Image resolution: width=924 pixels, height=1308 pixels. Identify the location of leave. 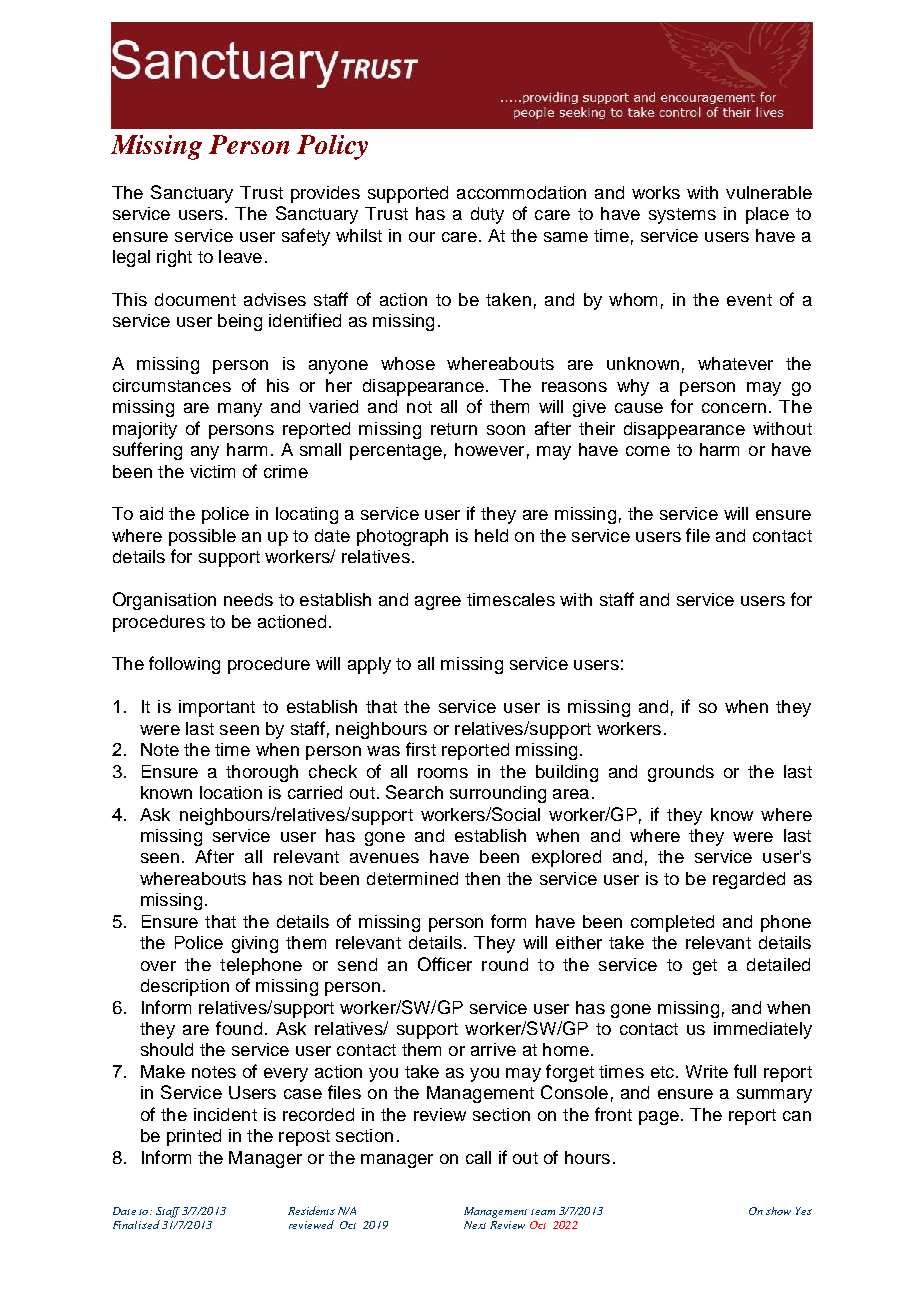
(240, 256).
